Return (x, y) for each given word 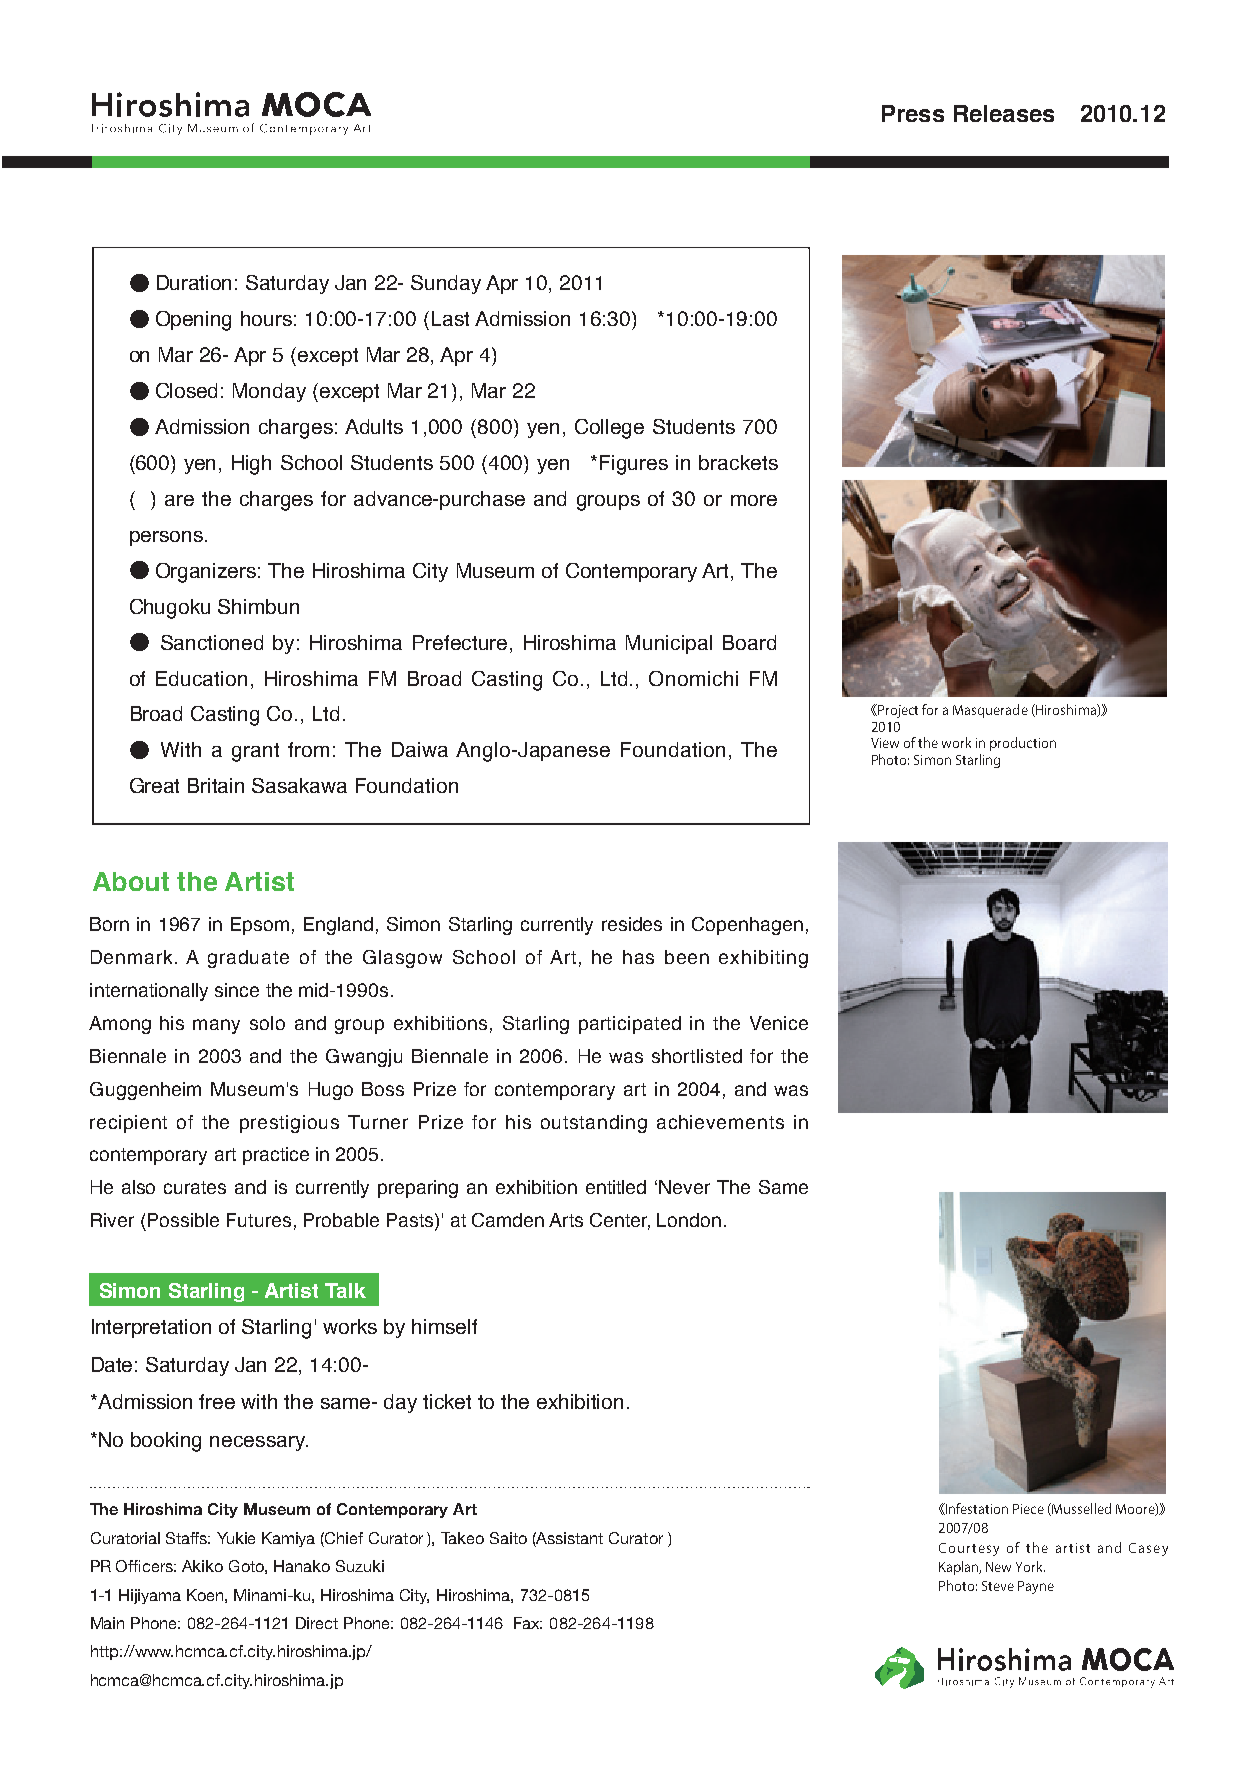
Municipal (669, 644)
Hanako (302, 1566)
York (1030, 1566)
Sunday (446, 284)
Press (913, 113)
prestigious (289, 1124)
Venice (779, 1023)
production (1023, 744)
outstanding (594, 1124)
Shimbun (258, 606)
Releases (1004, 113)
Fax (528, 1623)
